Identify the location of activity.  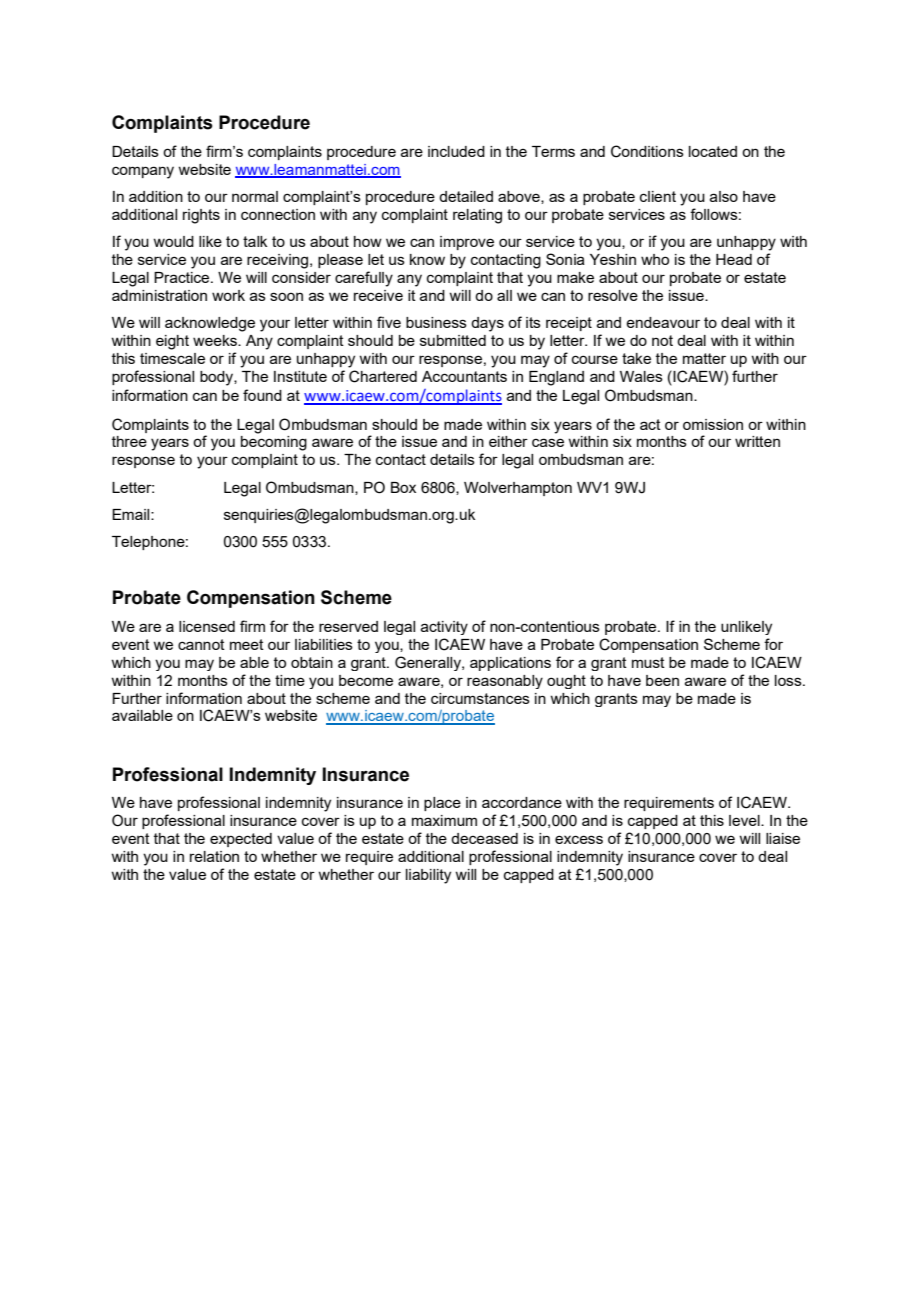
(444, 628).
